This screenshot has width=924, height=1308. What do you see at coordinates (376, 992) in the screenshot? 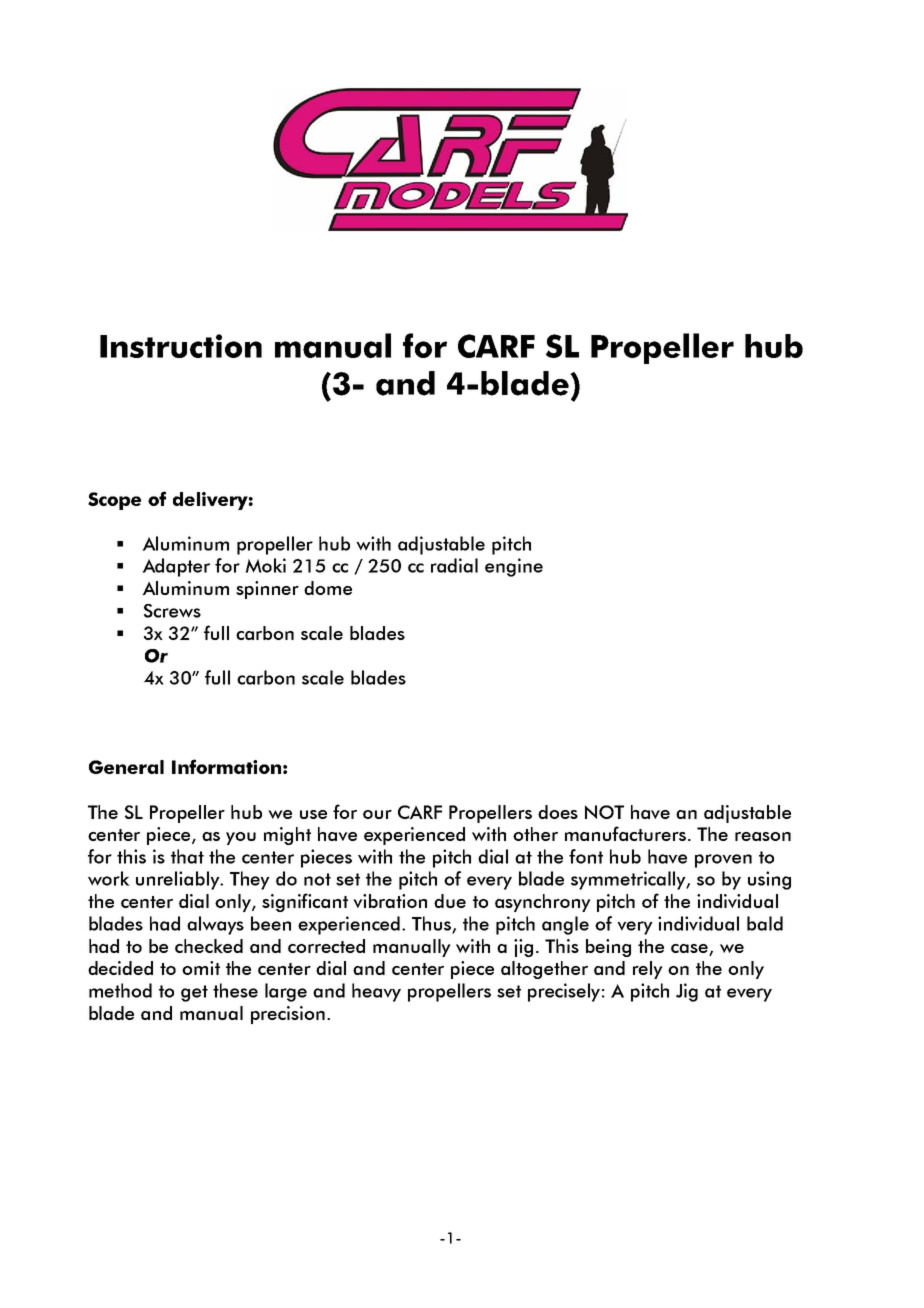
I see `heavy` at bounding box center [376, 992].
